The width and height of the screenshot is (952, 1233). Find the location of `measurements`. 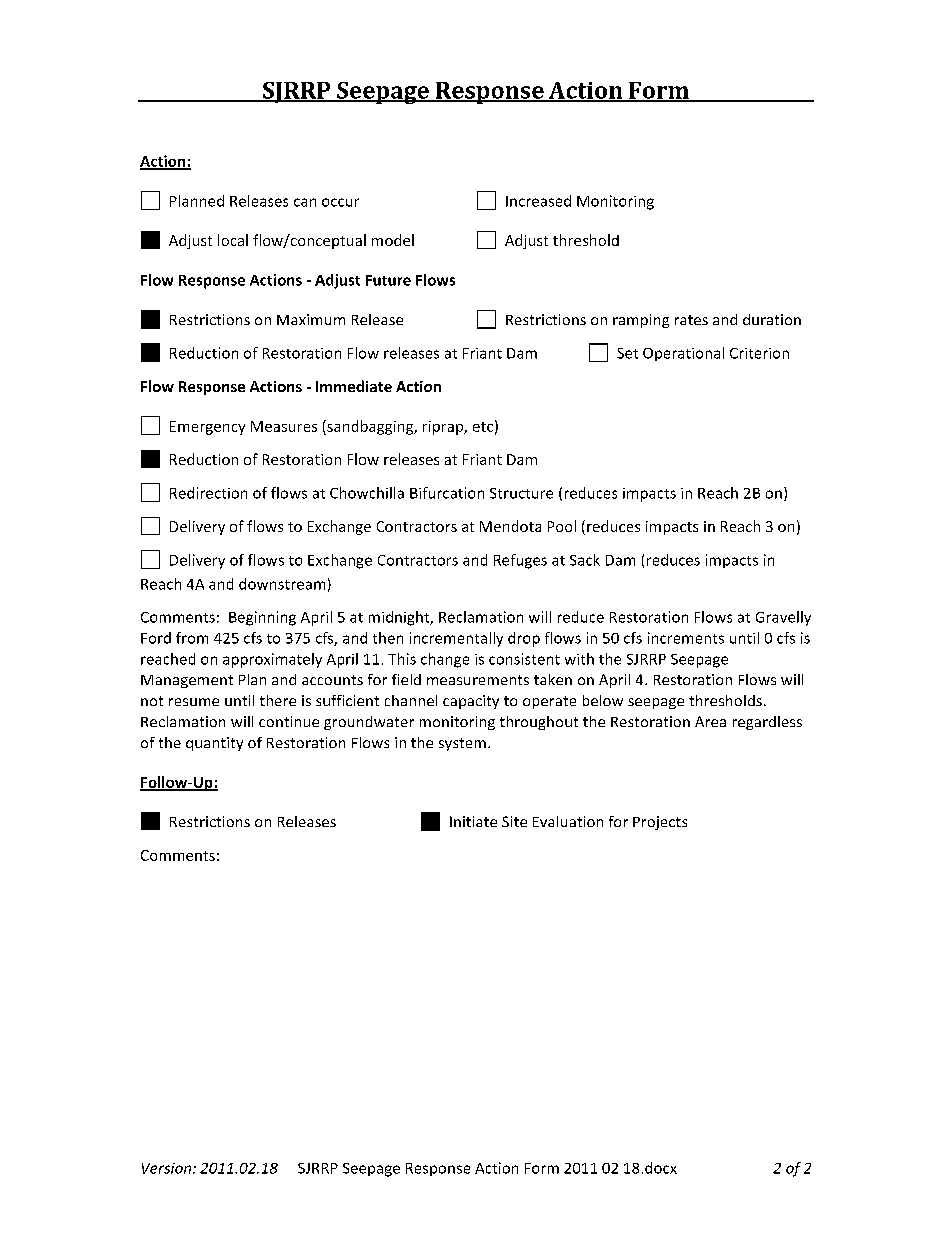

measurements is located at coordinates (478, 680).
